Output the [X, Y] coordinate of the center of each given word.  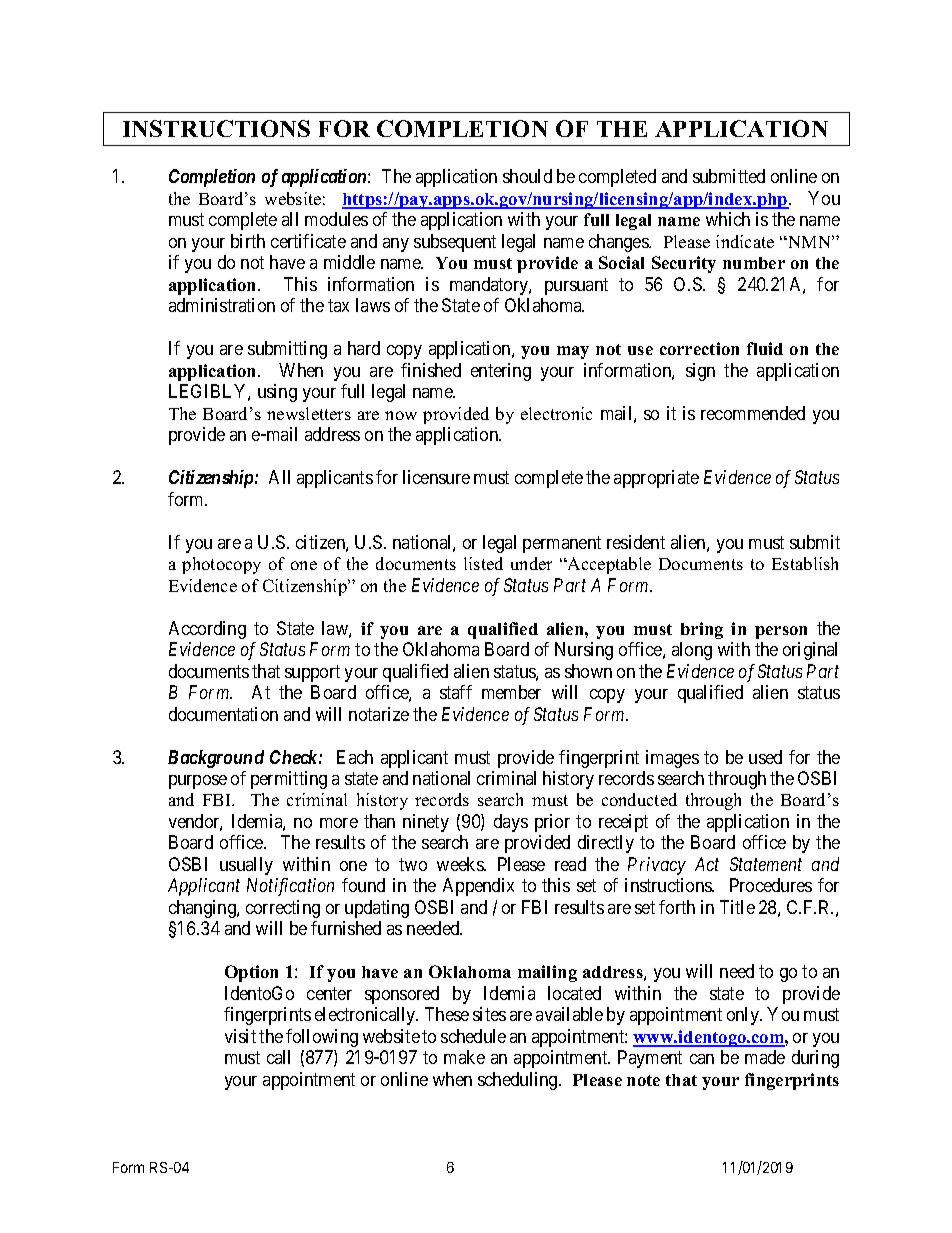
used [765, 757]
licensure [436, 477]
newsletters [309, 413]
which [728, 219]
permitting [289, 780]
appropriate [656, 479]
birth [248, 241]
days [511, 823]
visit [240, 1036]
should [527, 176]
